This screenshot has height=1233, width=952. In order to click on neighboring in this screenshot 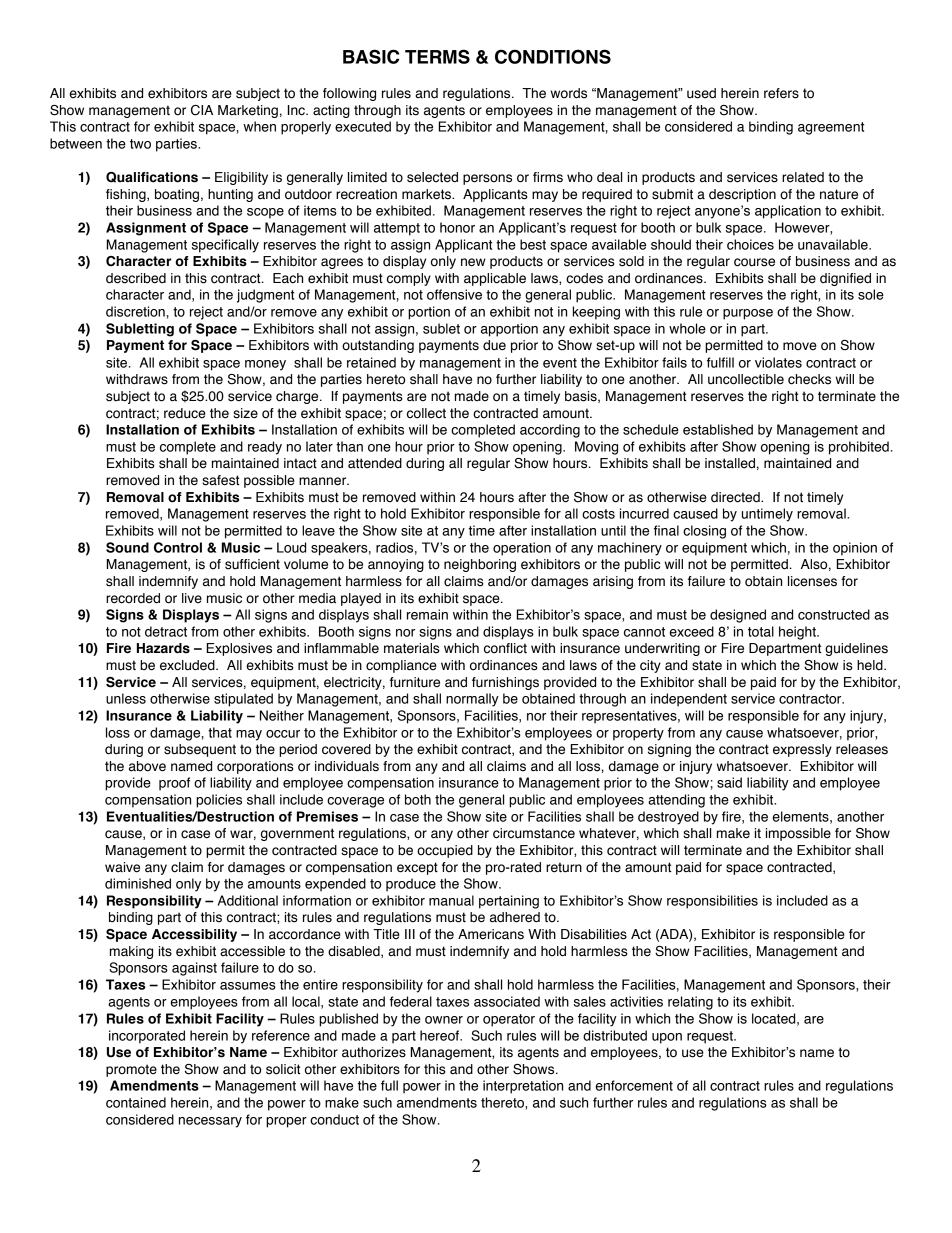, I will do `click(480, 565)`.
